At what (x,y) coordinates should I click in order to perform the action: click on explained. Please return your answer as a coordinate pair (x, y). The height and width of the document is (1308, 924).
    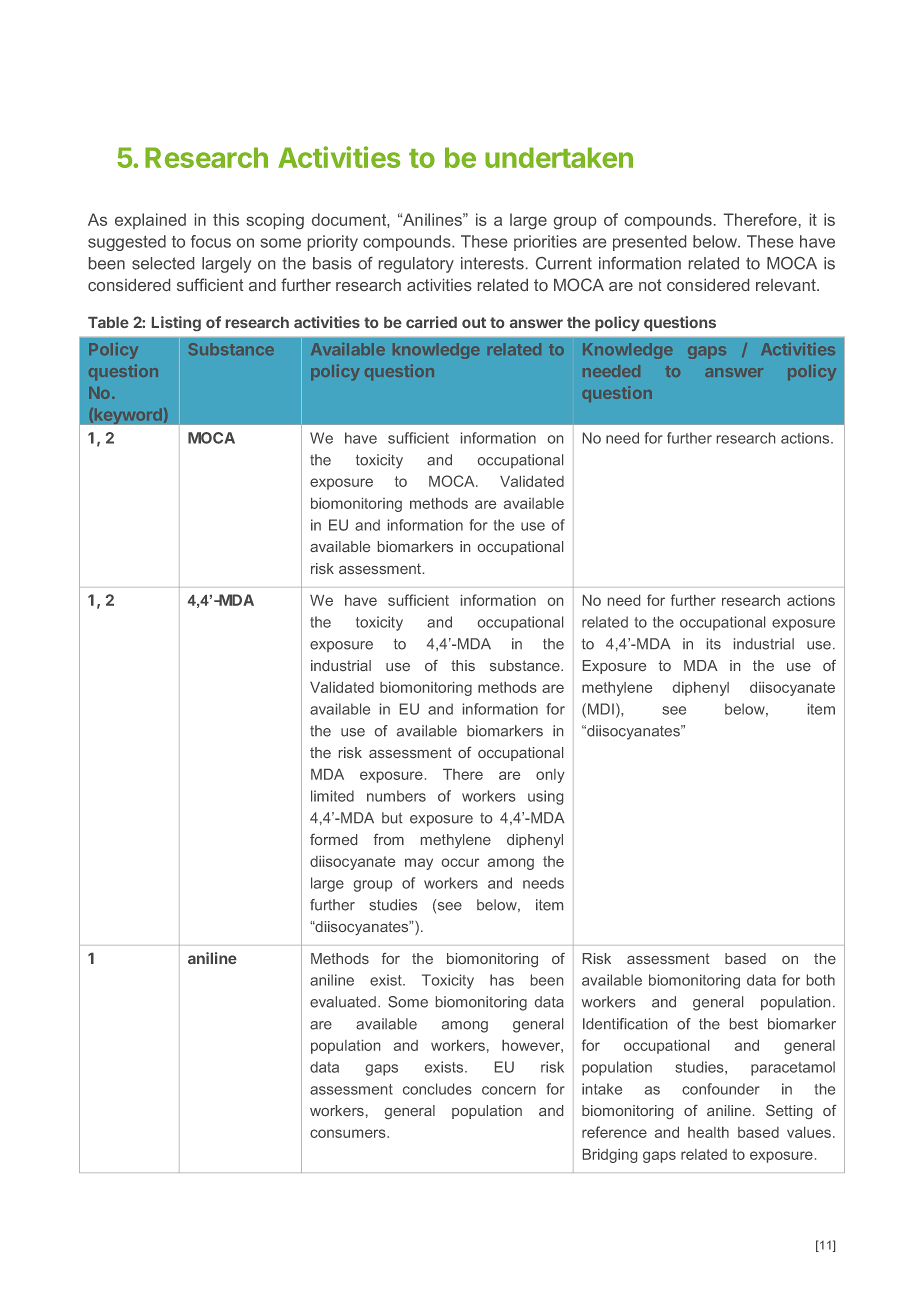
    Looking at the image, I should click on (150, 221).
